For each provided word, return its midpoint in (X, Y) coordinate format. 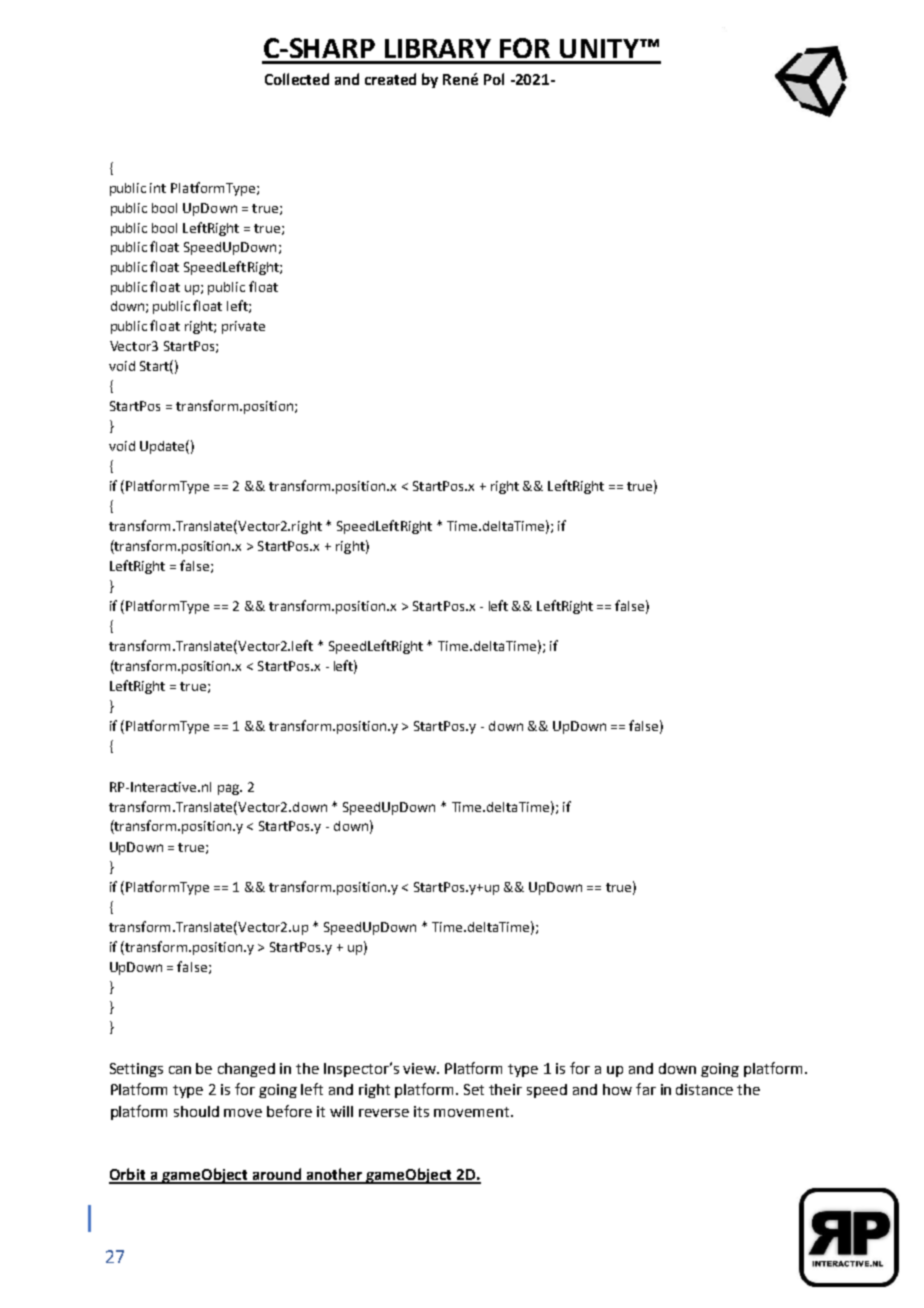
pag (230, 789)
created (390, 79)
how (617, 1089)
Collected (297, 79)
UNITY (600, 48)
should (196, 1111)
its (421, 1111)
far (646, 1089)
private (243, 327)
